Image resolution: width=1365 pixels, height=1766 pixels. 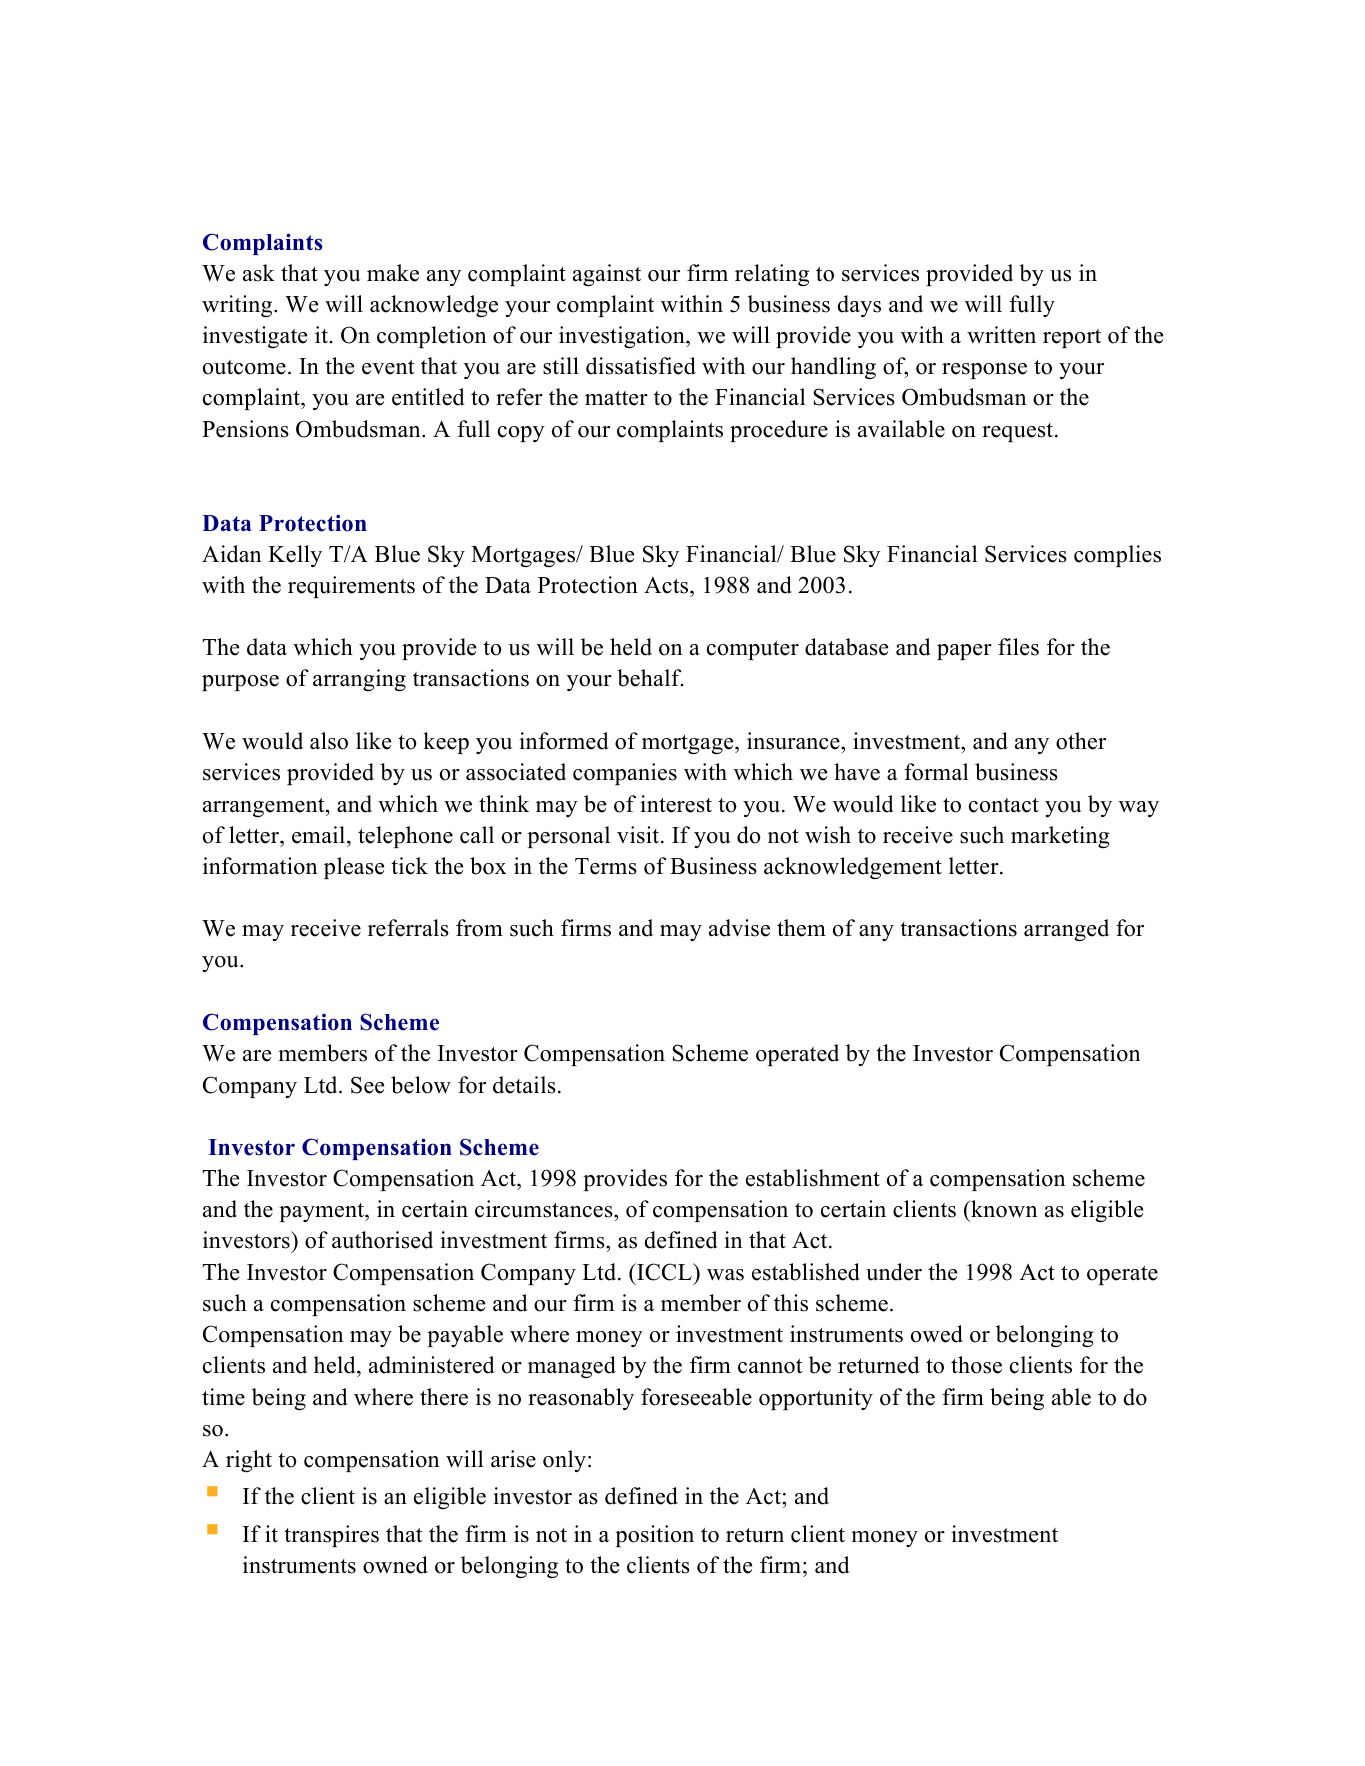 I want to click on transpires, so click(x=331, y=1536).
